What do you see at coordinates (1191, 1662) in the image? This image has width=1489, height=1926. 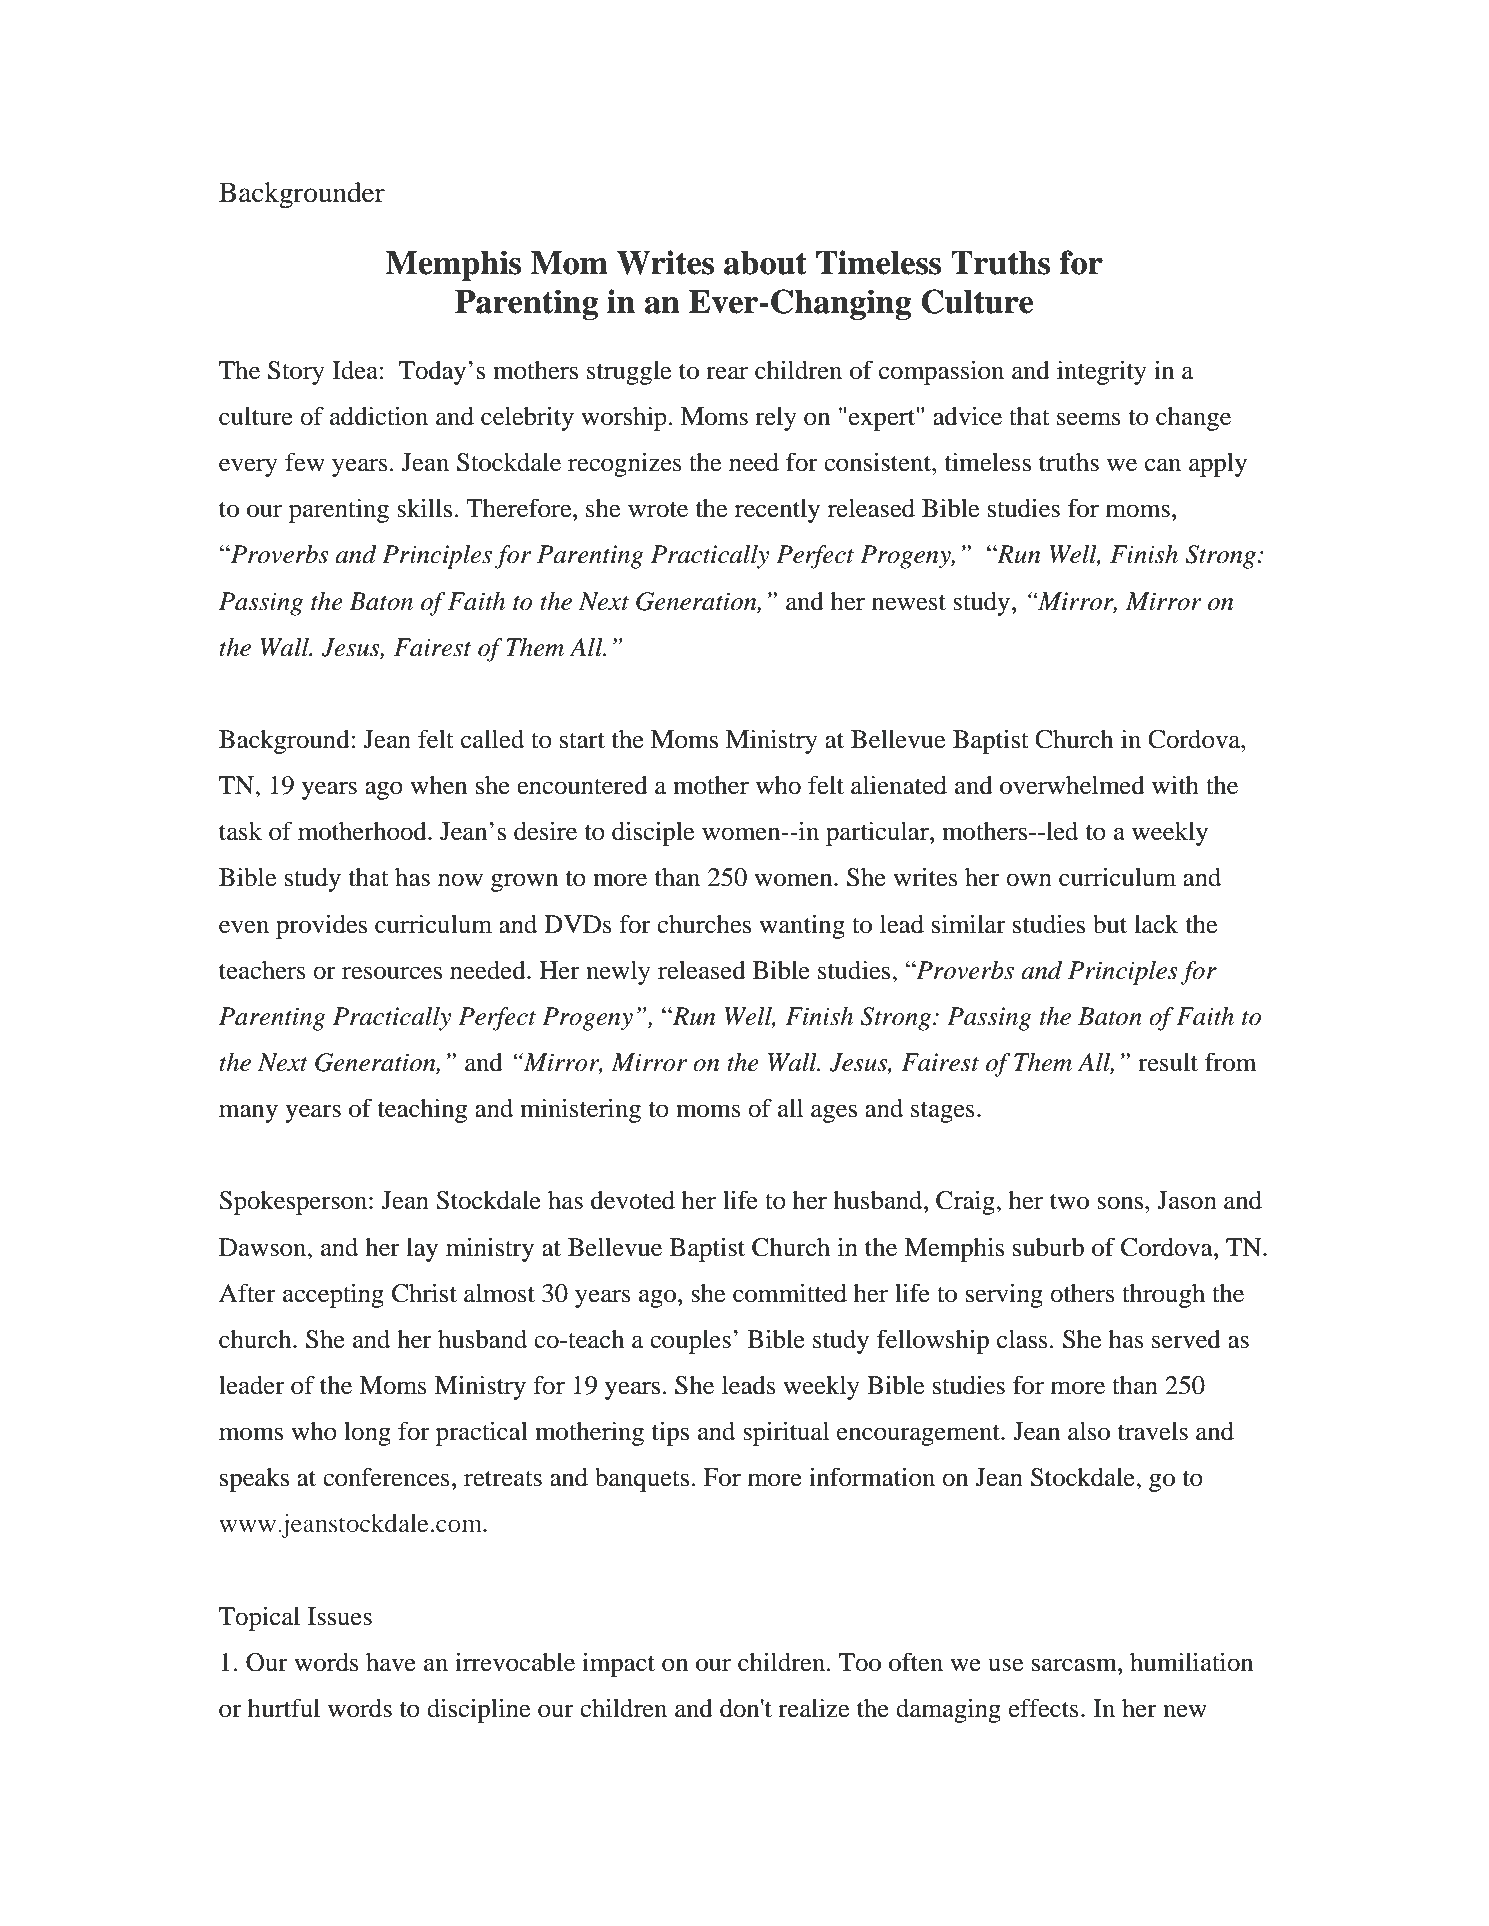 I see `humiliation` at bounding box center [1191, 1662].
